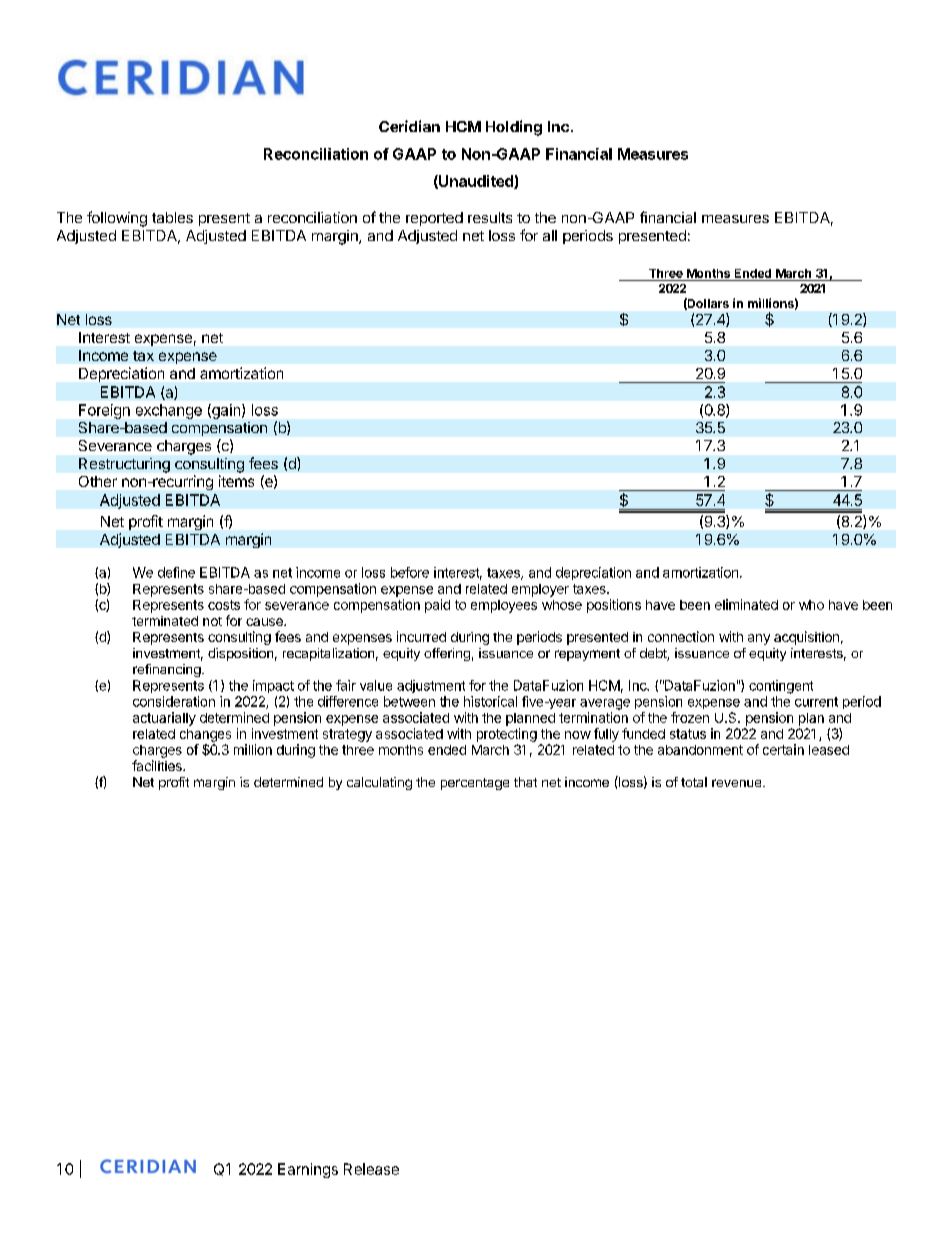 The height and width of the screenshot is (1233, 952). I want to click on offering, so click(447, 654).
